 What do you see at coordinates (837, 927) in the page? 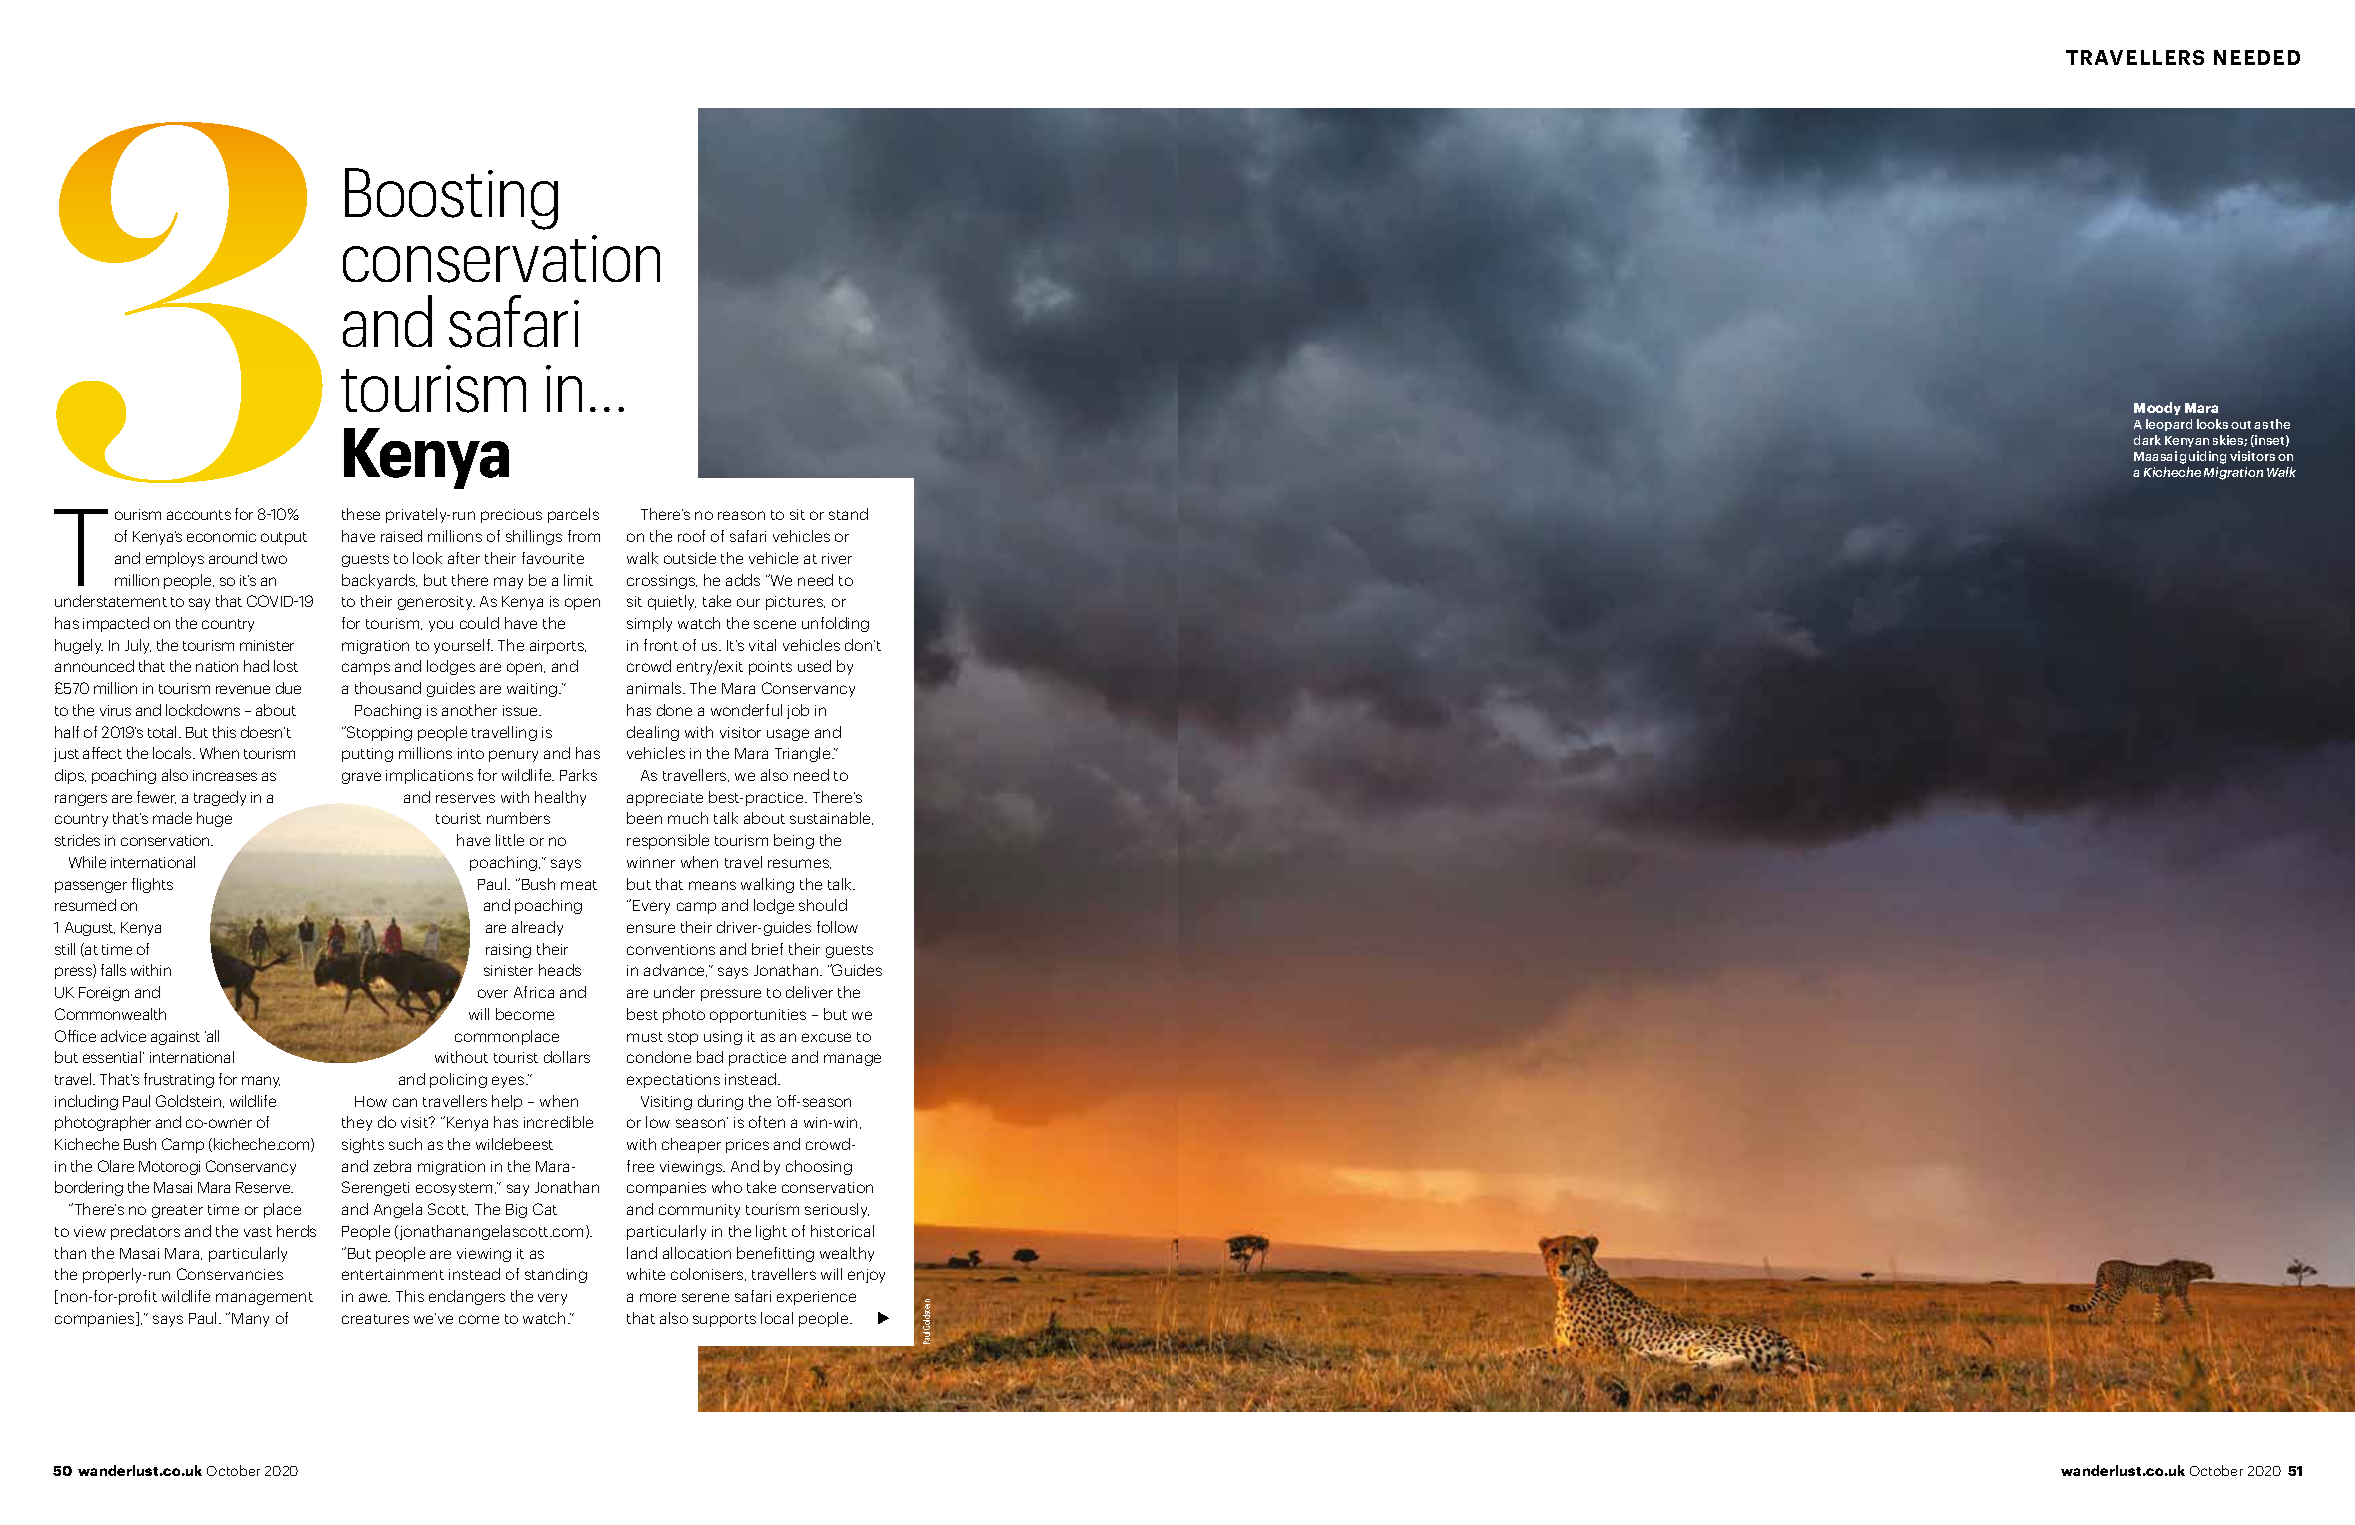
I see `follow` at bounding box center [837, 927].
